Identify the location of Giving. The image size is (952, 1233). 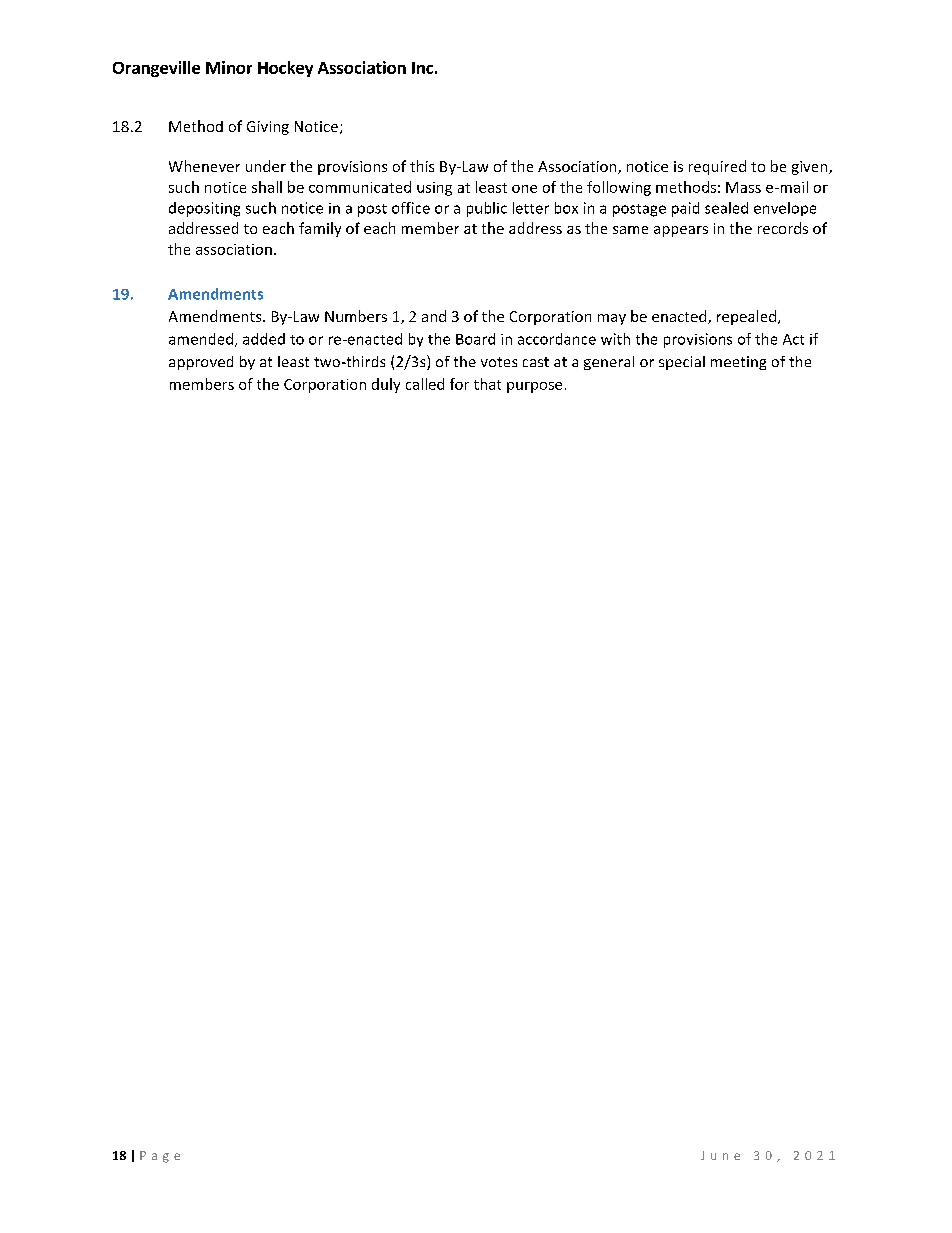
(268, 128).
